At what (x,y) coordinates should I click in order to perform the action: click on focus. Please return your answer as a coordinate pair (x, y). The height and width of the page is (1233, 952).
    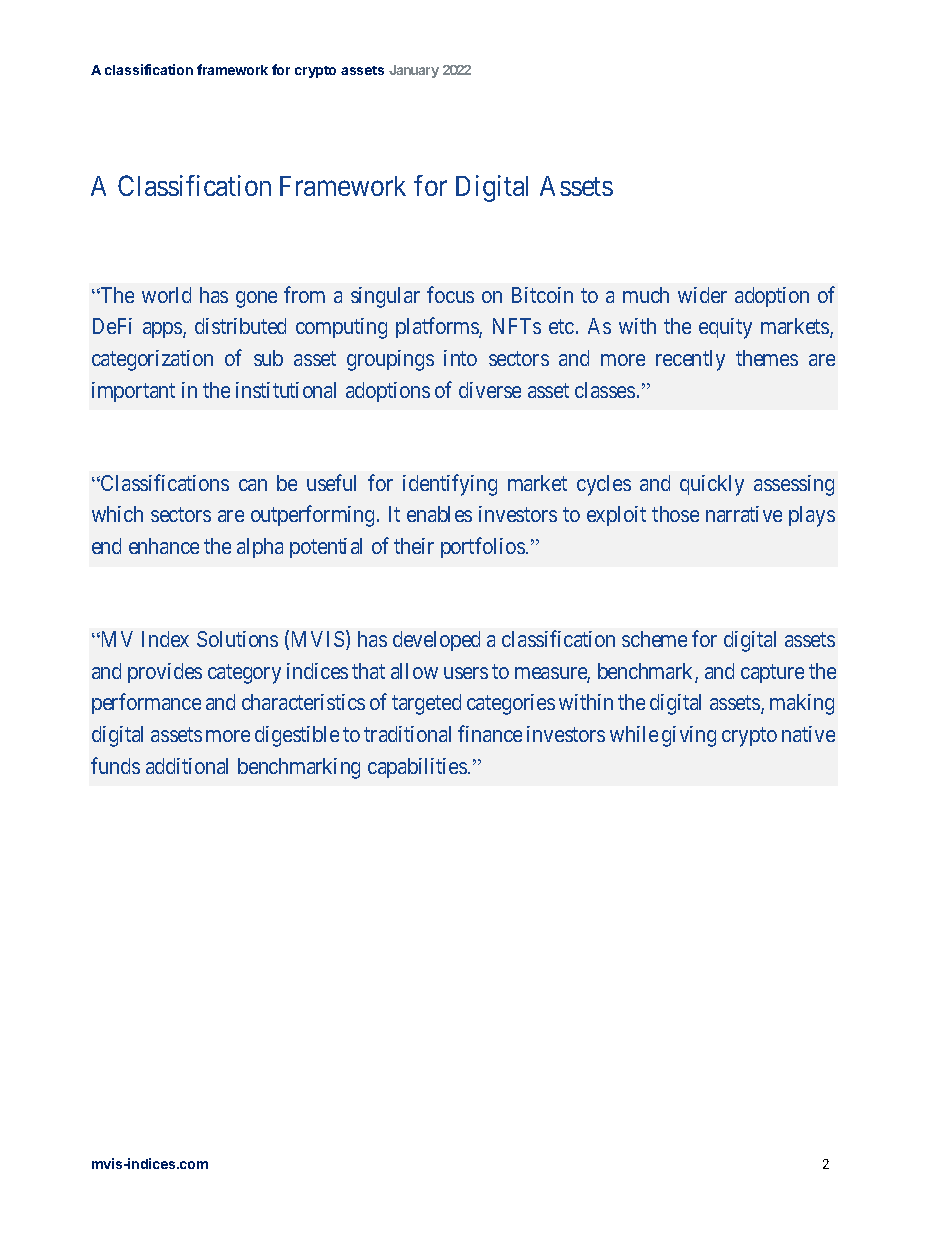
    Looking at the image, I should click on (450, 294).
